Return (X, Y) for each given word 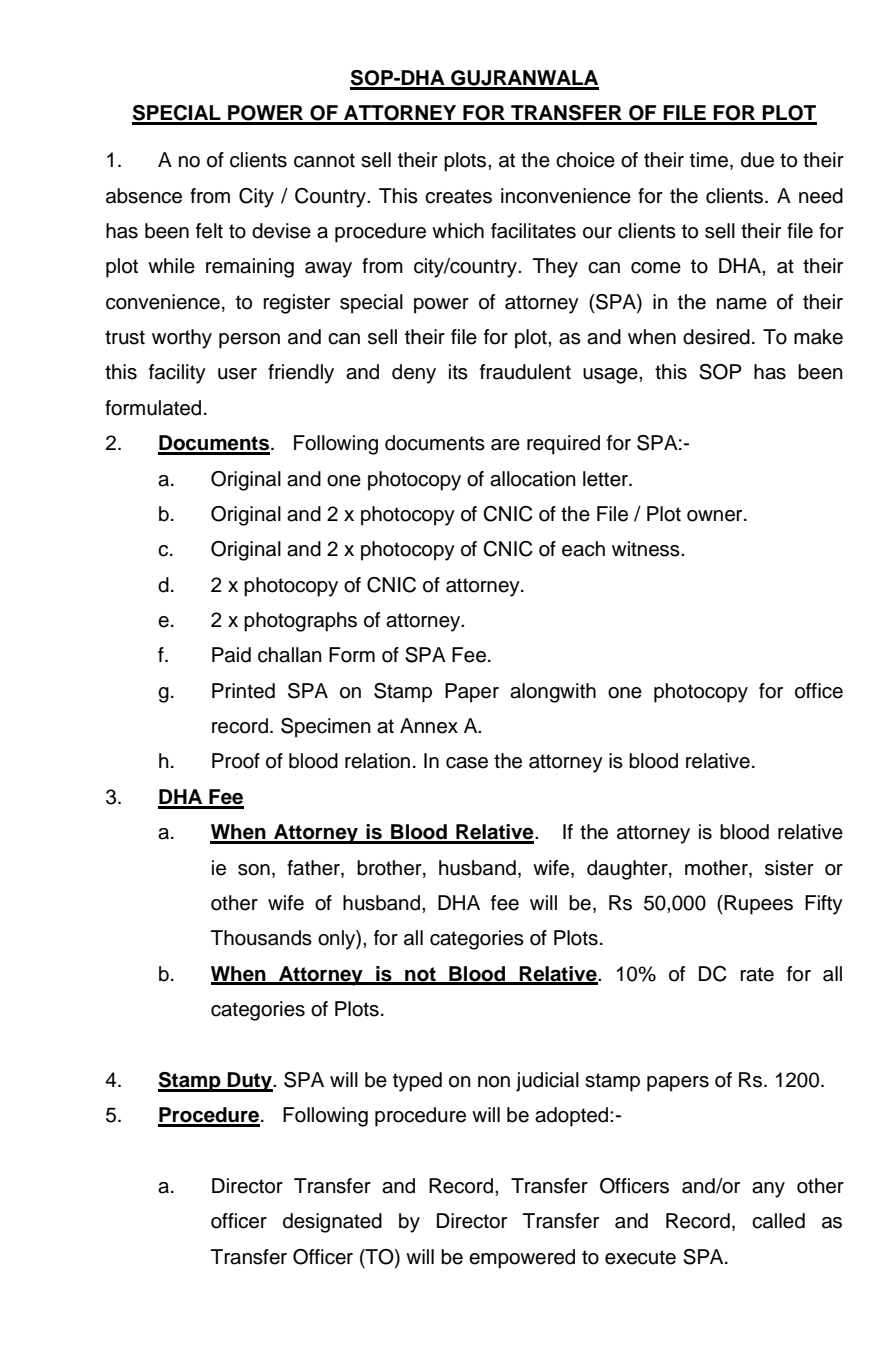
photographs (300, 622)
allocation (533, 479)
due (757, 160)
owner (716, 516)
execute (640, 1257)
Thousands (261, 938)
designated (332, 1223)
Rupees (757, 905)
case (467, 763)
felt (209, 231)
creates (458, 196)
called (778, 1221)
